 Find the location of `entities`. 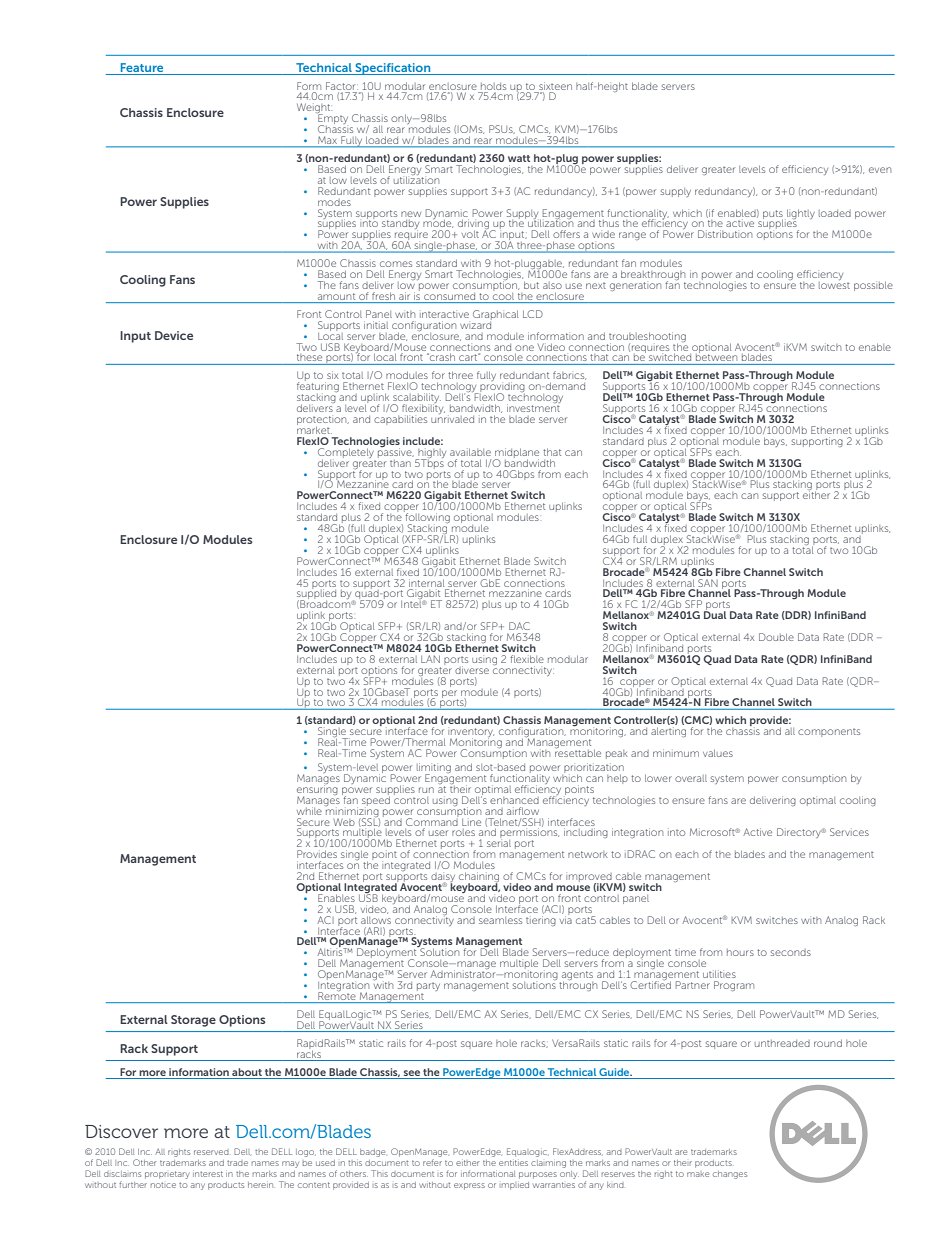

entities is located at coordinates (513, 1163).
